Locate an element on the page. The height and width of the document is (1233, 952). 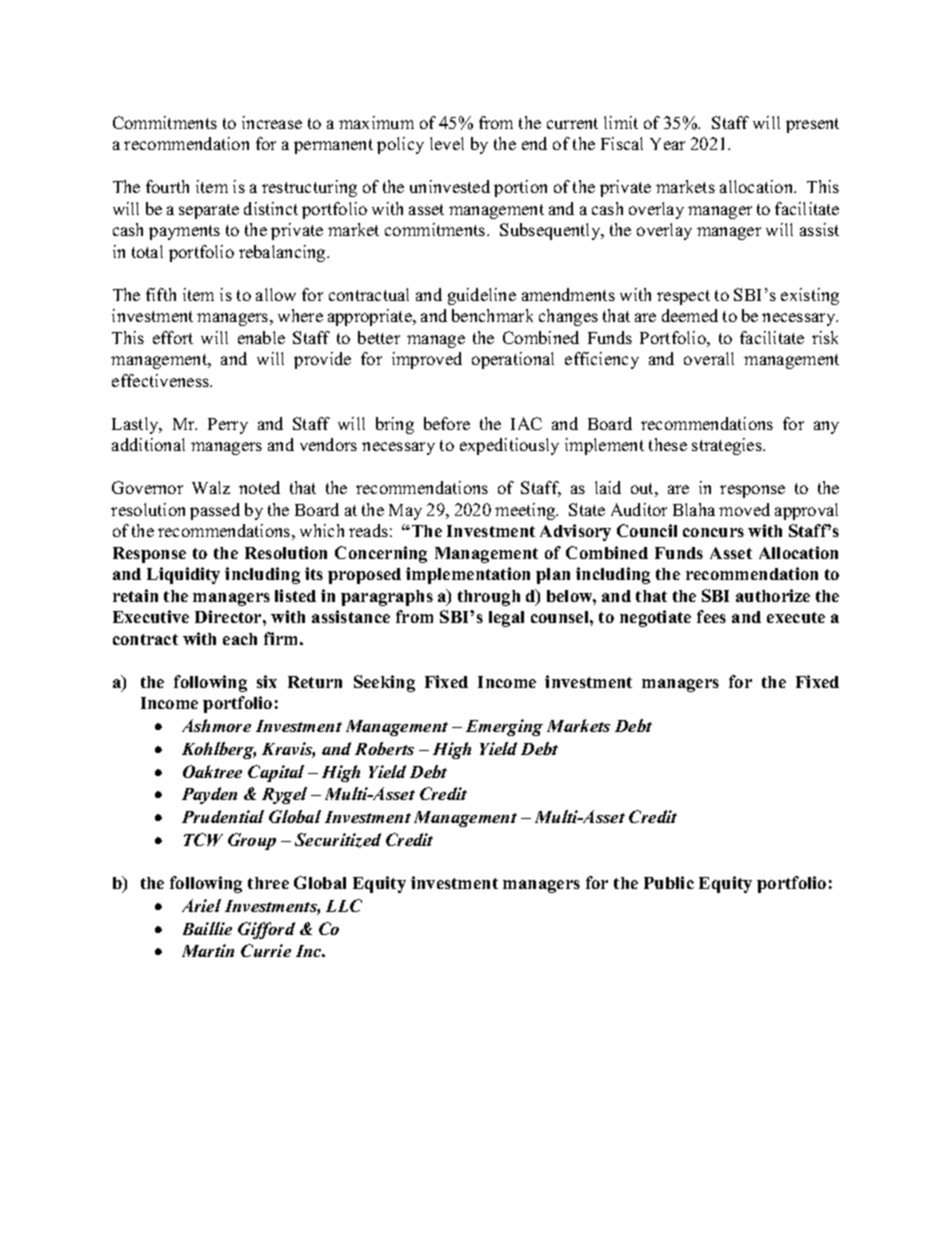
increase is located at coordinates (272, 122).
